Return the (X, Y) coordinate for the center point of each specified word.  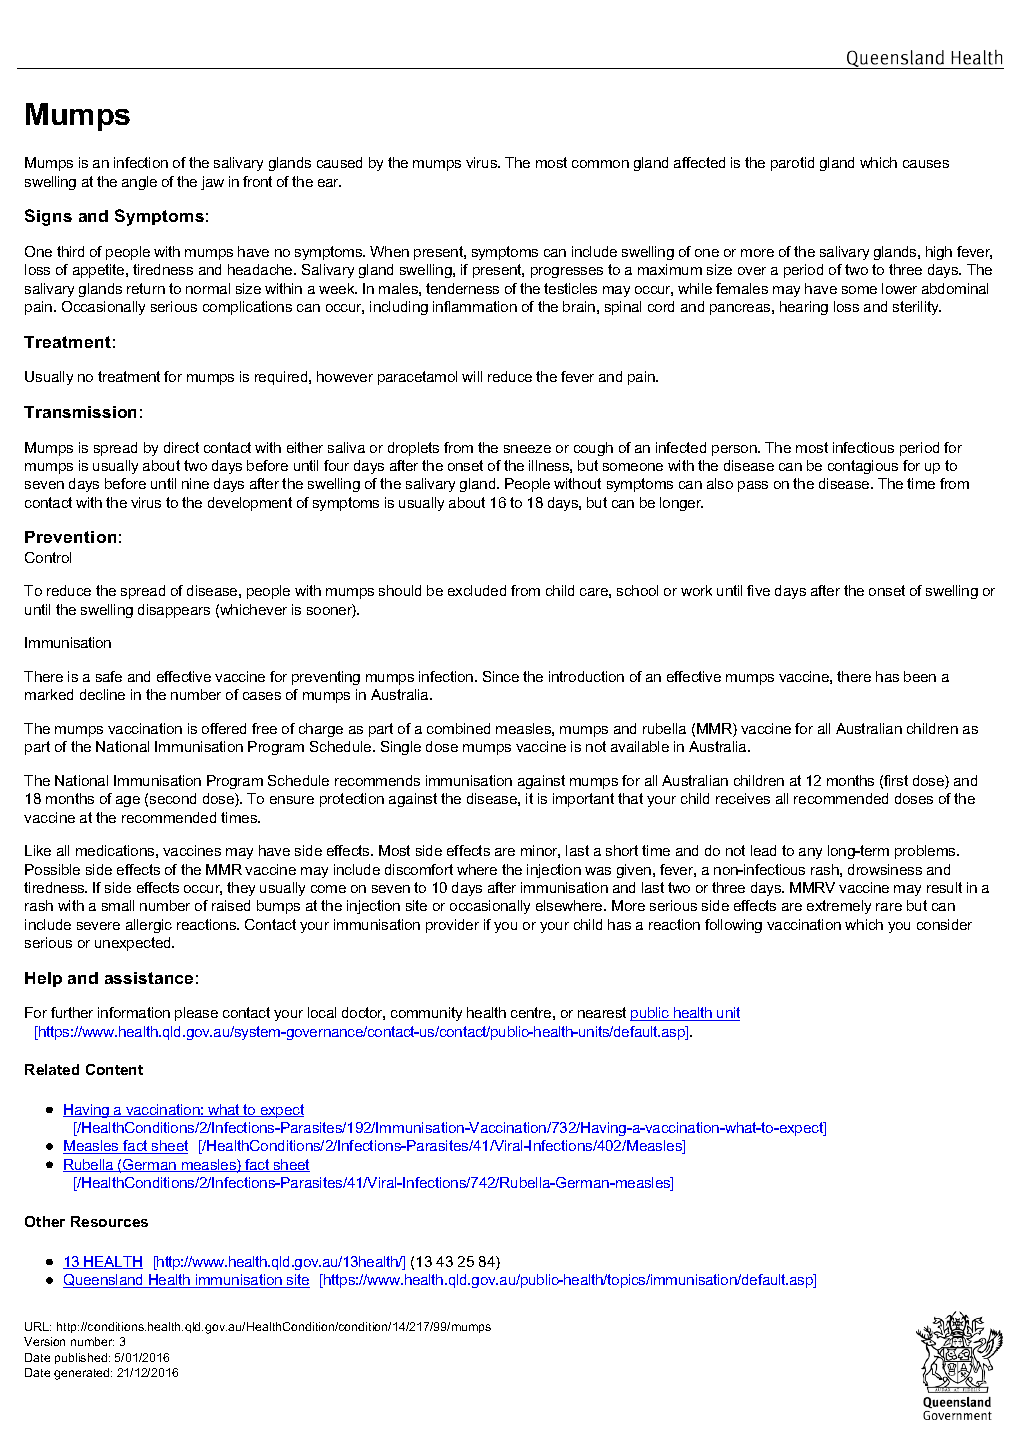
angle (139, 183)
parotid (792, 164)
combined (458, 728)
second (173, 798)
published (82, 1358)
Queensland (104, 1281)
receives (743, 798)
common (600, 164)
